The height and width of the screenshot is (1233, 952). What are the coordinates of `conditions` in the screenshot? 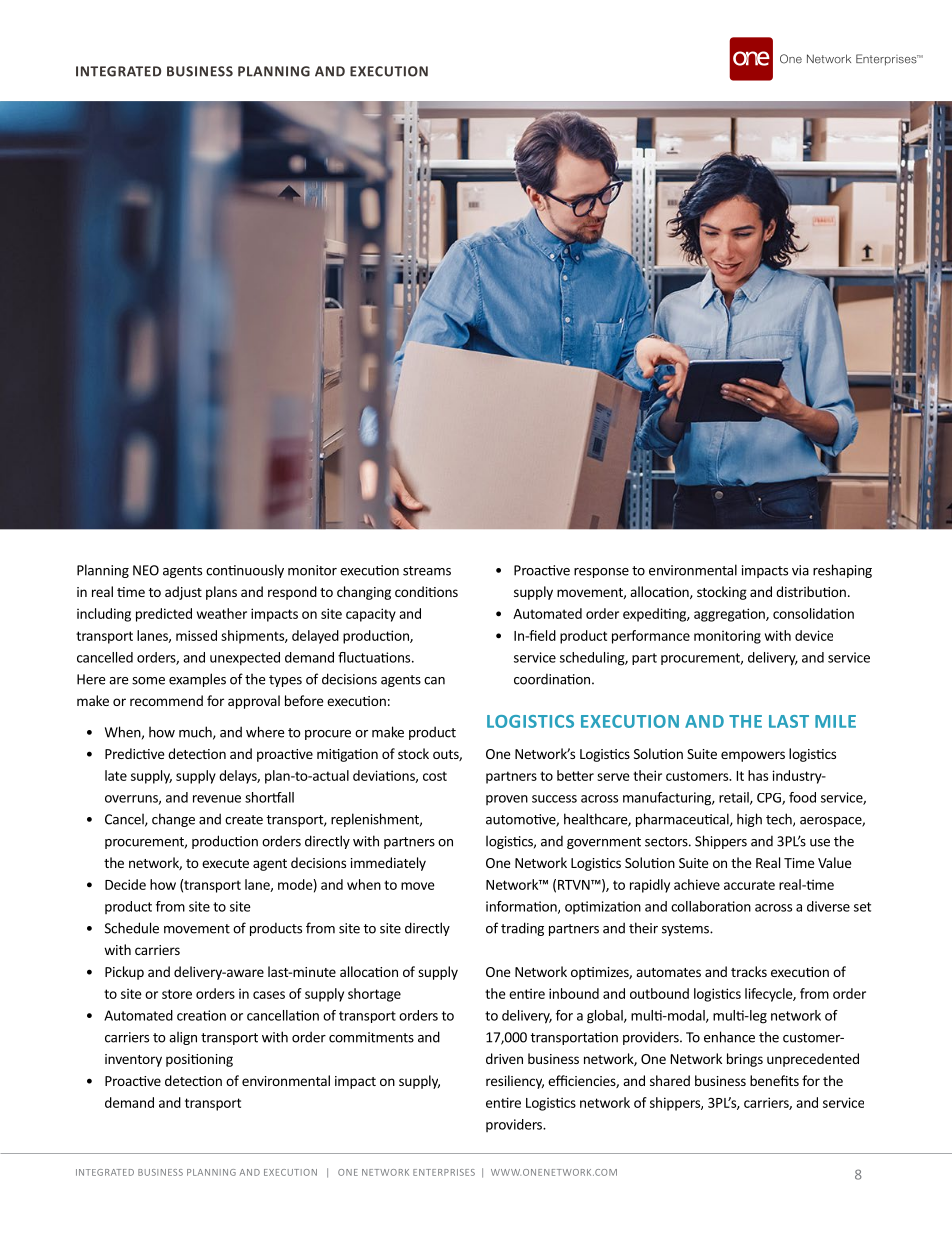 It's located at (426, 591).
